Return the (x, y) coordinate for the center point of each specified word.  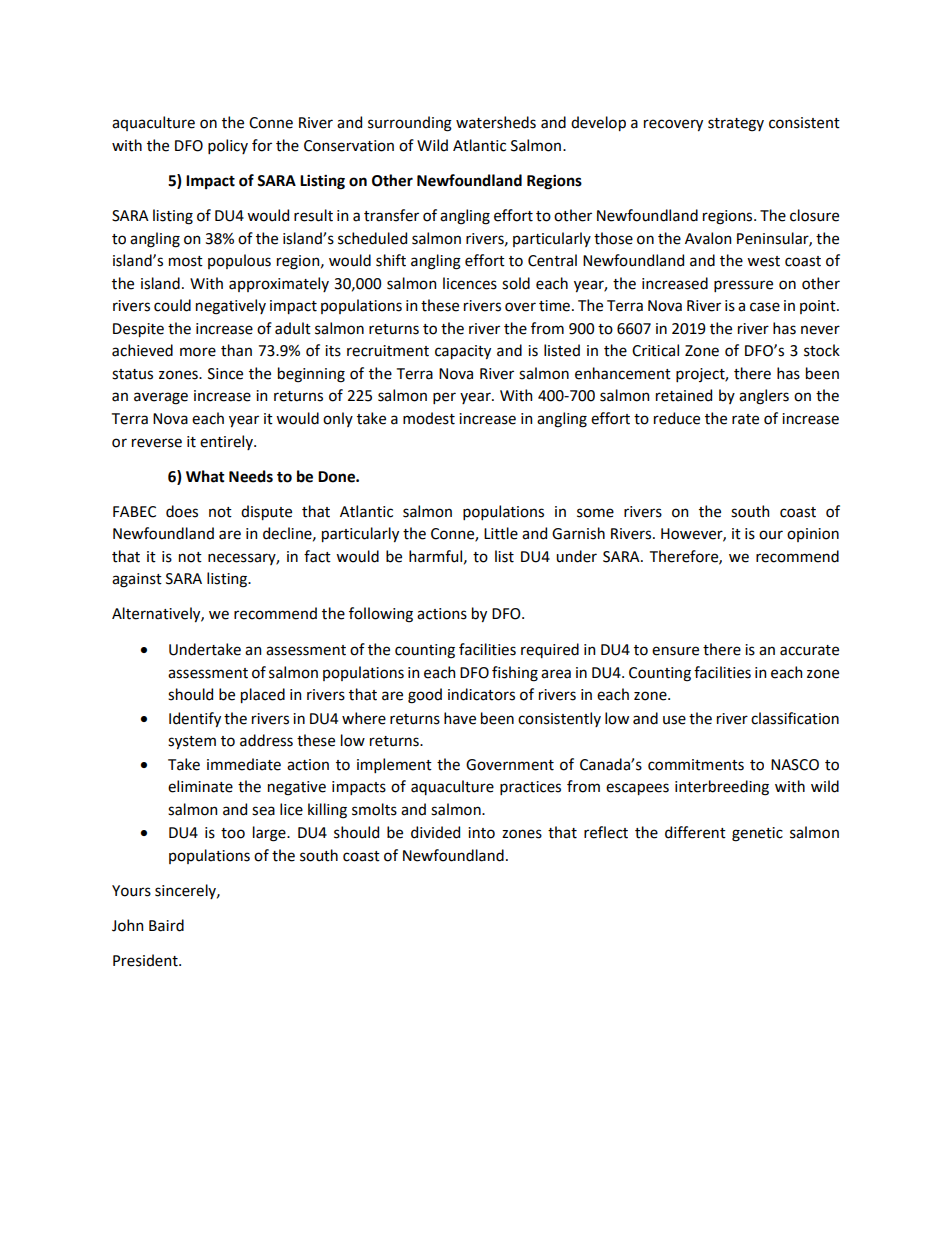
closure (814, 215)
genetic (757, 834)
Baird (166, 925)
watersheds (496, 122)
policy (228, 146)
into (481, 833)
